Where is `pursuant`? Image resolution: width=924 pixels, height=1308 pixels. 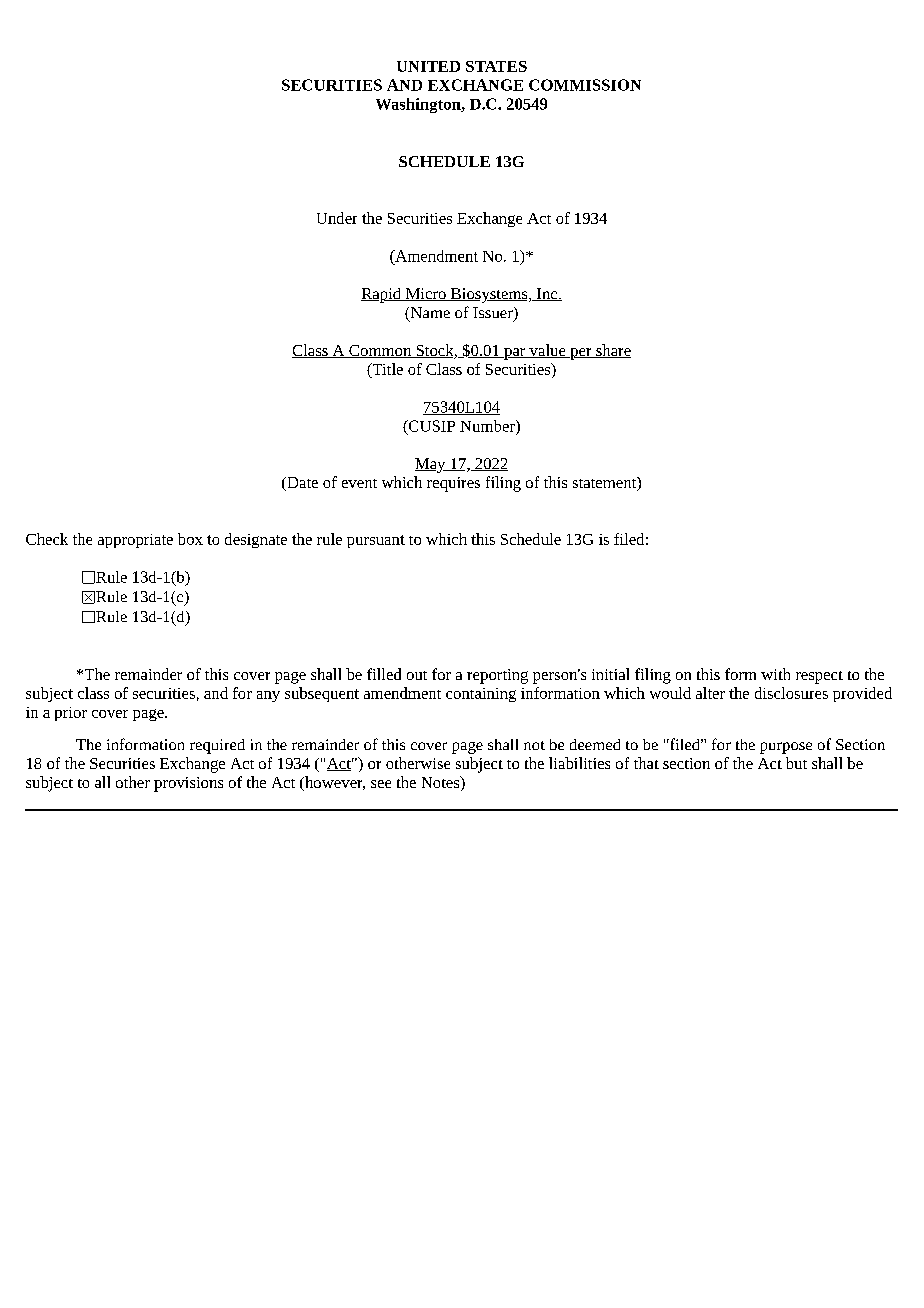 pursuant is located at coordinates (376, 541).
